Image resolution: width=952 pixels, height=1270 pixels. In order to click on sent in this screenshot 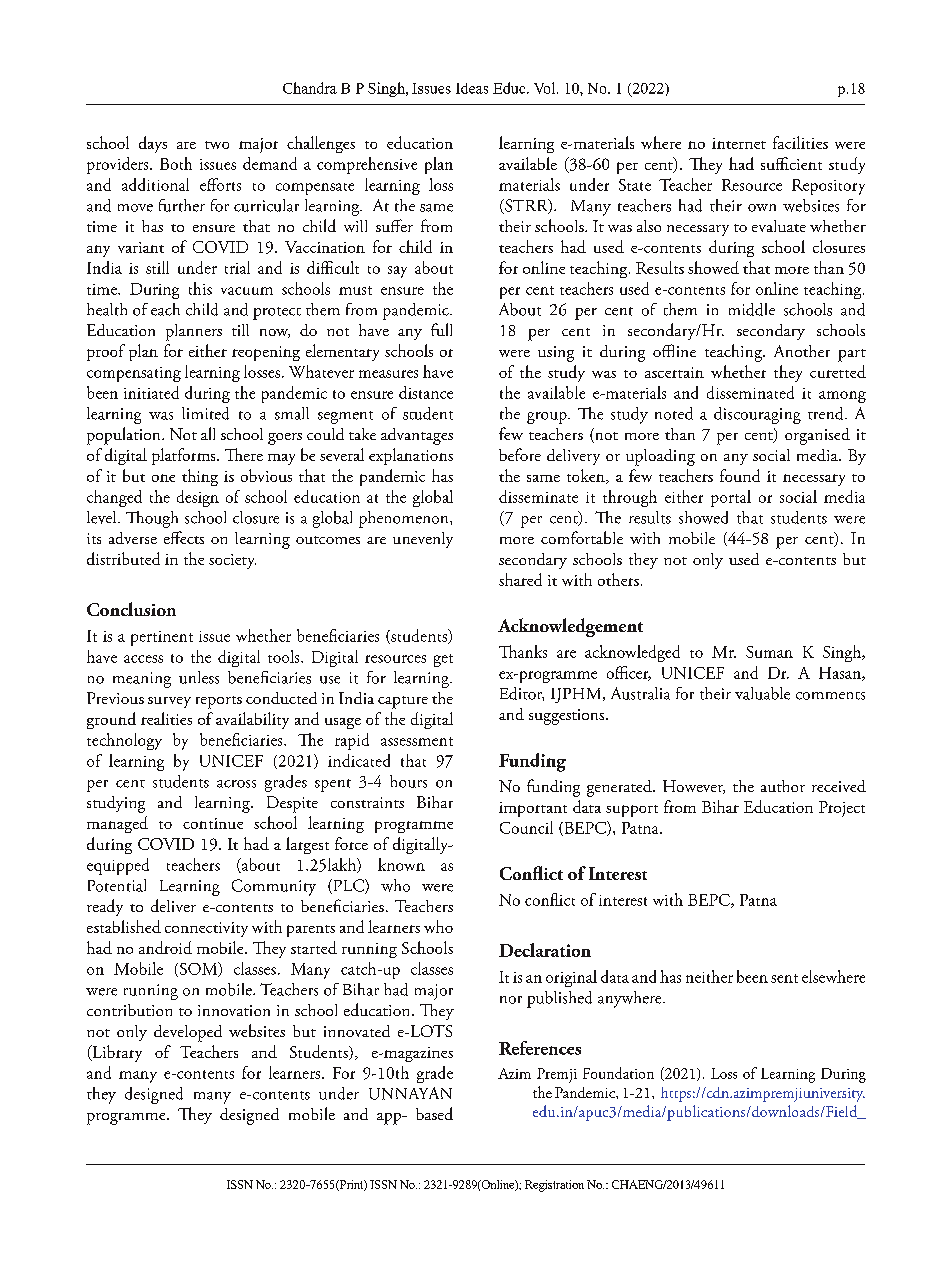, I will do `click(784, 978)`.
